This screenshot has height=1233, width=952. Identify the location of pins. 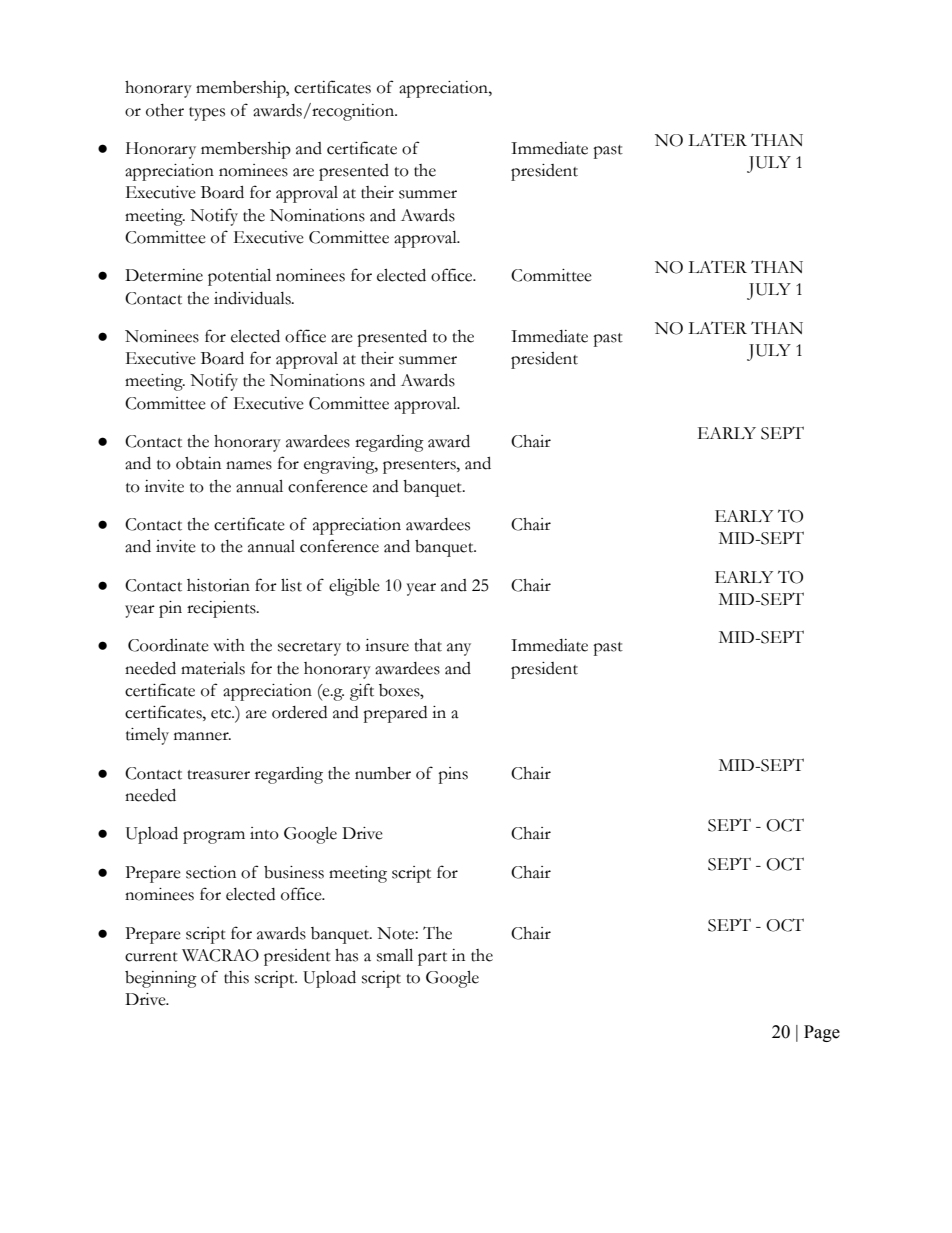
(453, 775).
